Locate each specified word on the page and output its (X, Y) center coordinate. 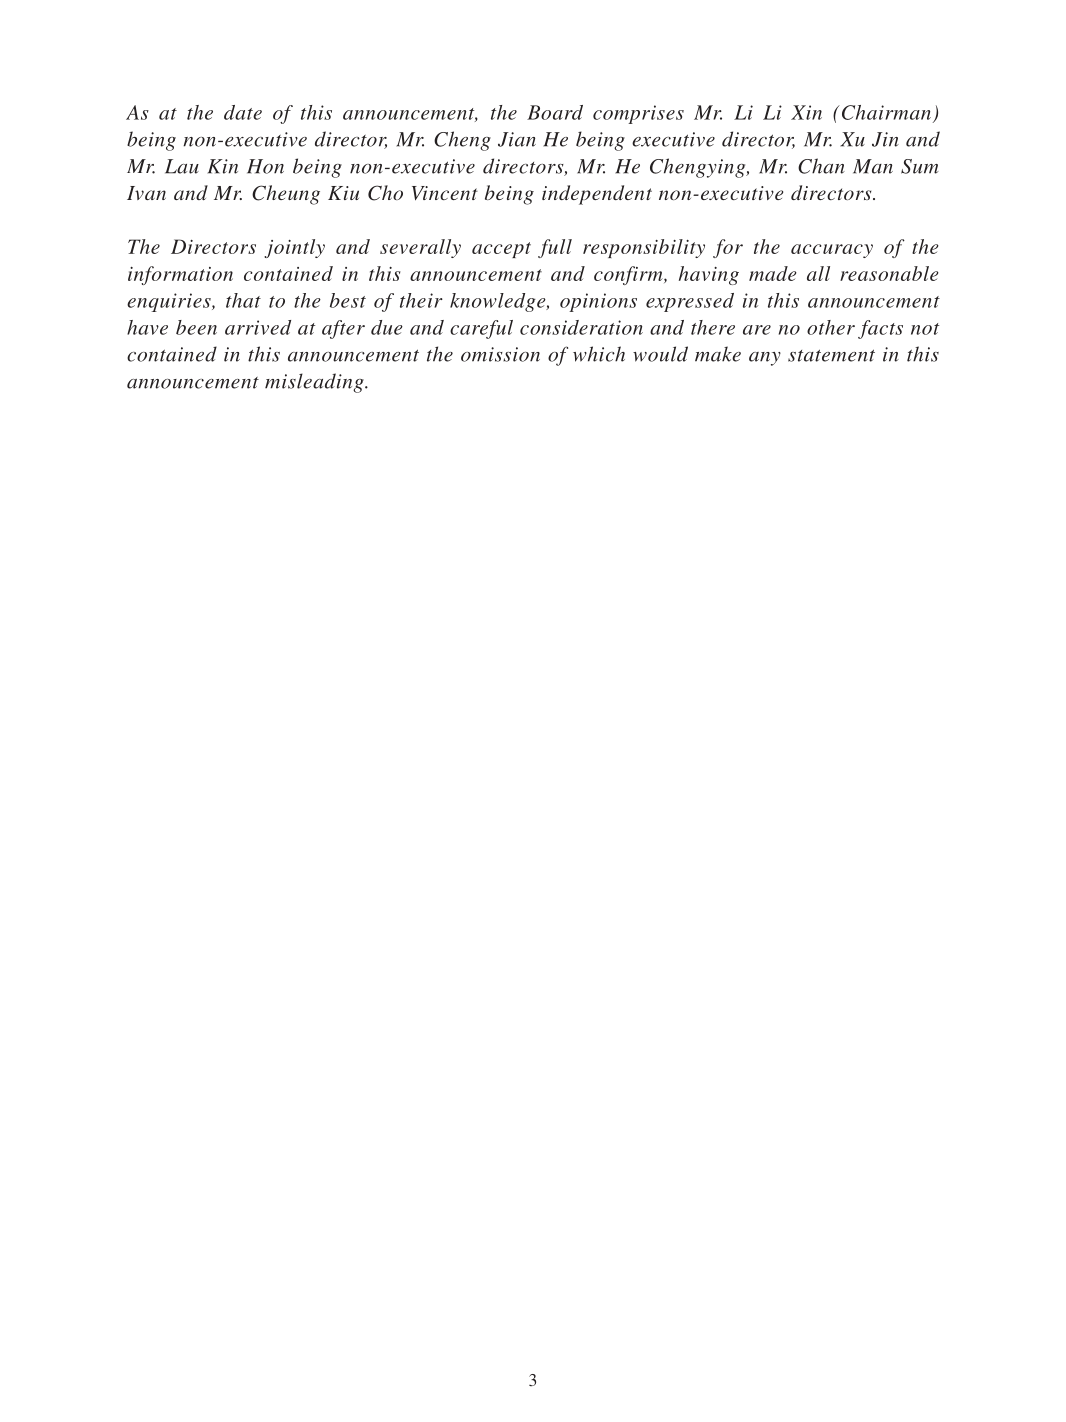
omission (500, 354)
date (243, 112)
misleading (315, 383)
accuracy (832, 251)
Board (555, 112)
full (555, 248)
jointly (294, 248)
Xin (806, 112)
